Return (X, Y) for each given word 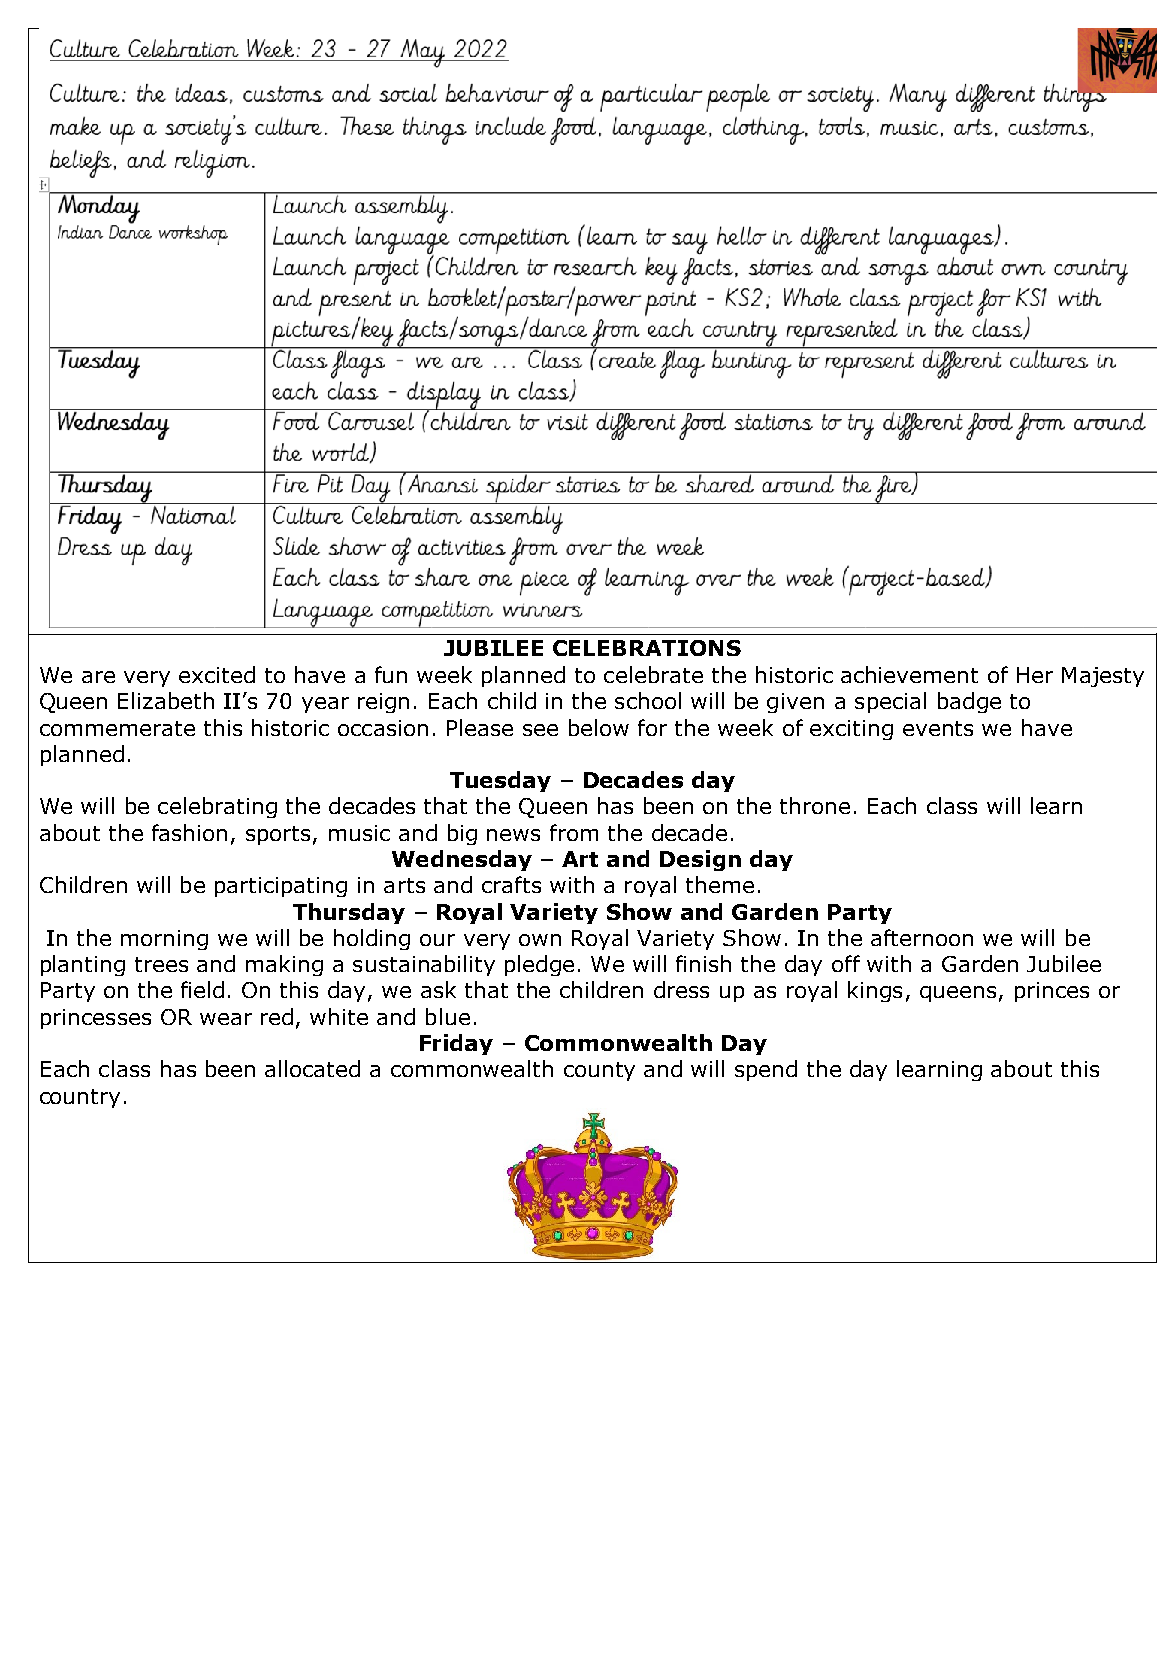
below (599, 727)
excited (217, 674)
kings (875, 991)
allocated (312, 1068)
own (540, 940)
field (202, 989)
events (938, 728)
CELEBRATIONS (647, 648)
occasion (383, 728)
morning (164, 940)
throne (815, 805)
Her (1035, 675)
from (574, 832)
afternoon (922, 937)
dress (681, 989)
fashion (189, 832)
